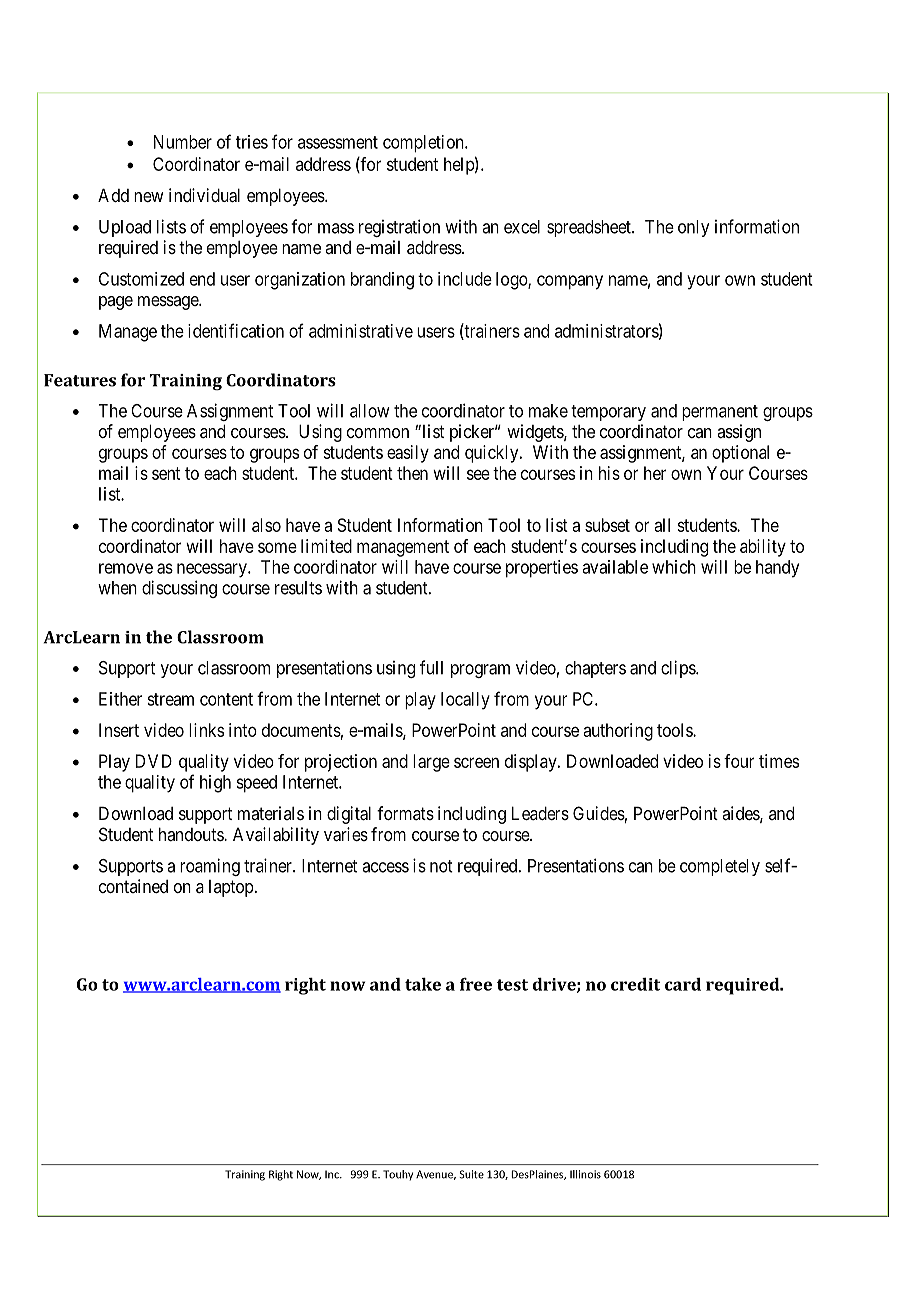  Describe the element at coordinates (210, 867) in the screenshot. I see `roaming` at that location.
